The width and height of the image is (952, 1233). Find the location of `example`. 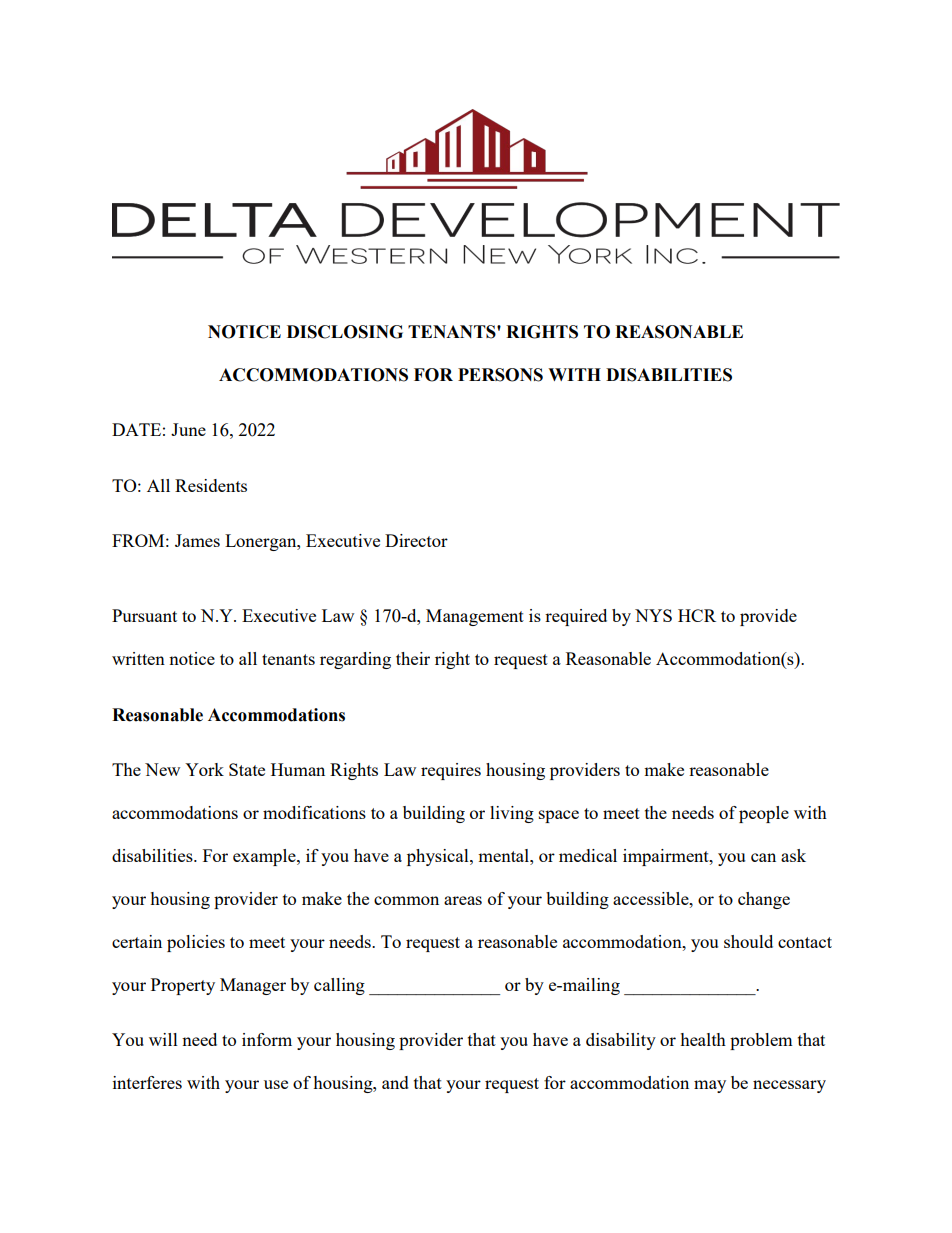

example is located at coordinates (265, 857).
